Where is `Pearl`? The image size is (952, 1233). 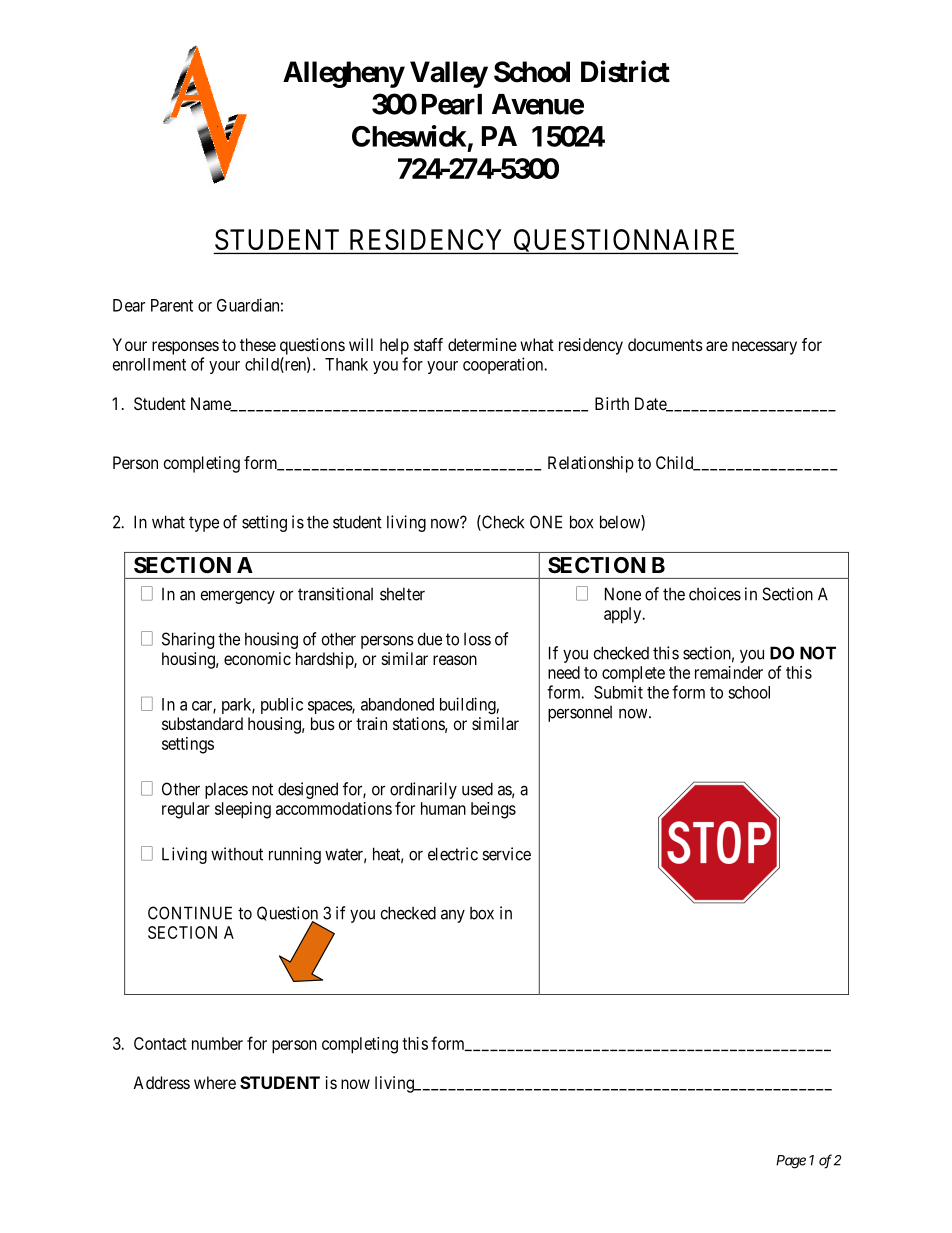
Pearl is located at coordinates (452, 104).
